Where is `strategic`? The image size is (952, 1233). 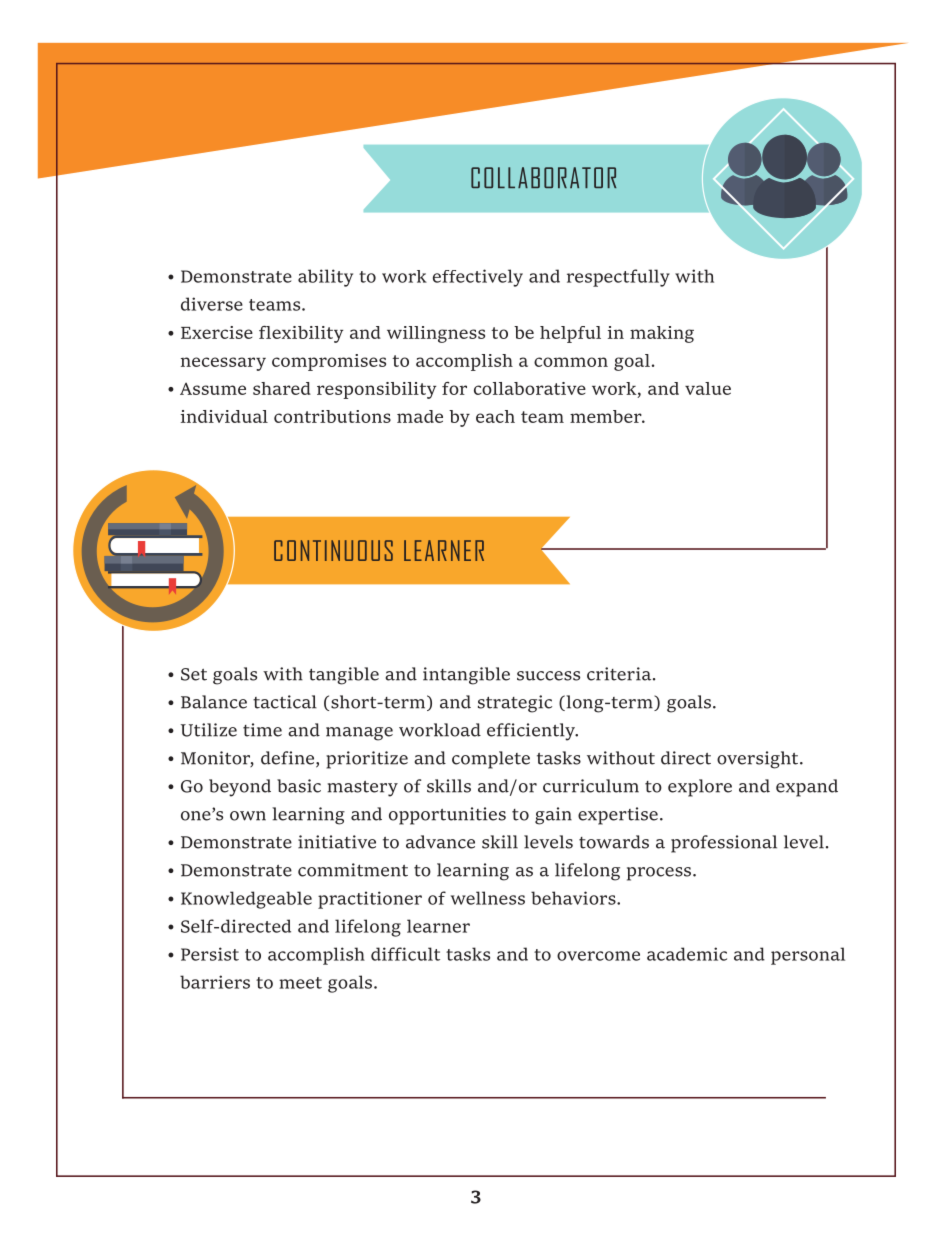
strategic is located at coordinates (515, 704).
